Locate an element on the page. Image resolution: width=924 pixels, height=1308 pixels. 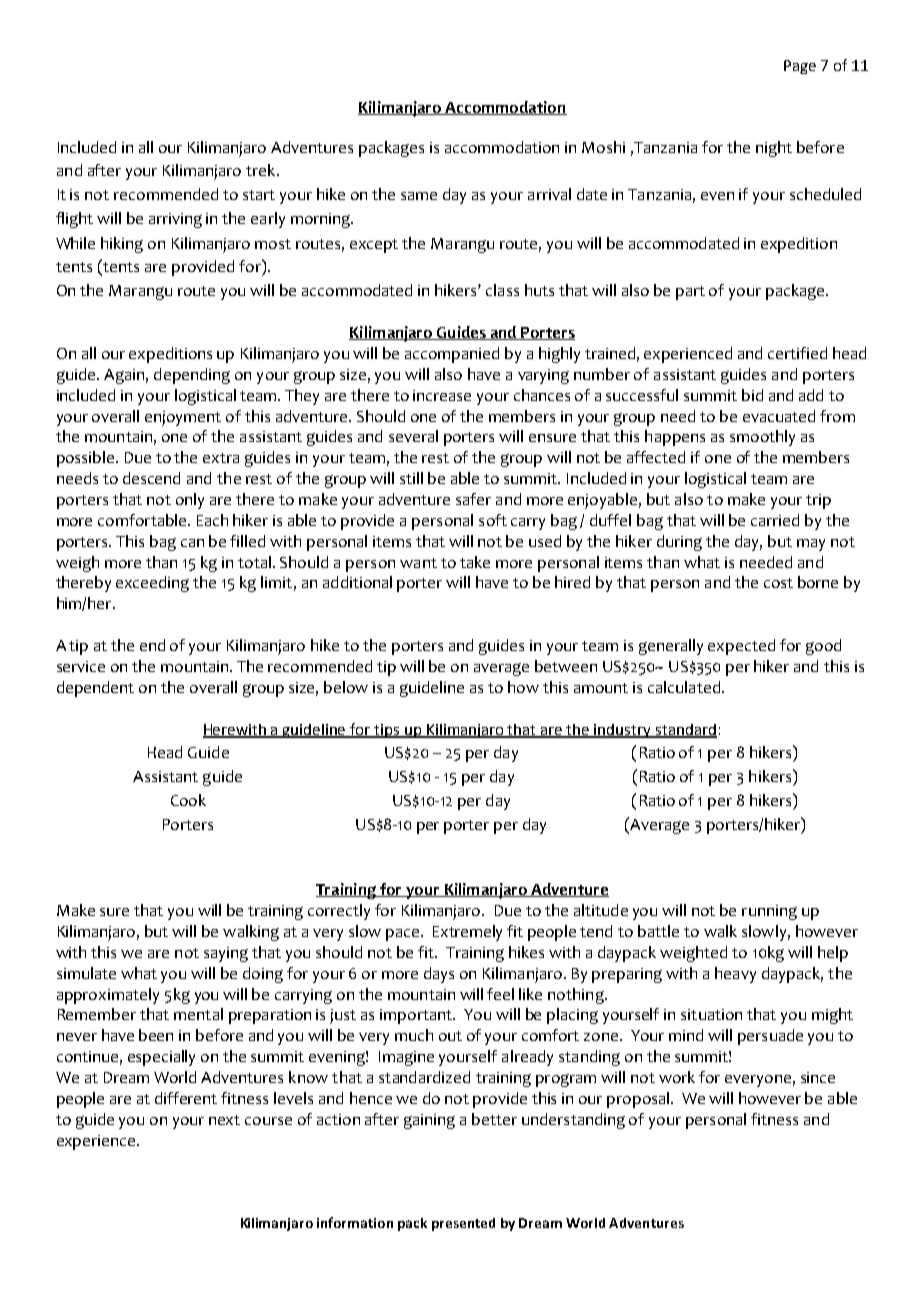
next is located at coordinates (224, 1120).
